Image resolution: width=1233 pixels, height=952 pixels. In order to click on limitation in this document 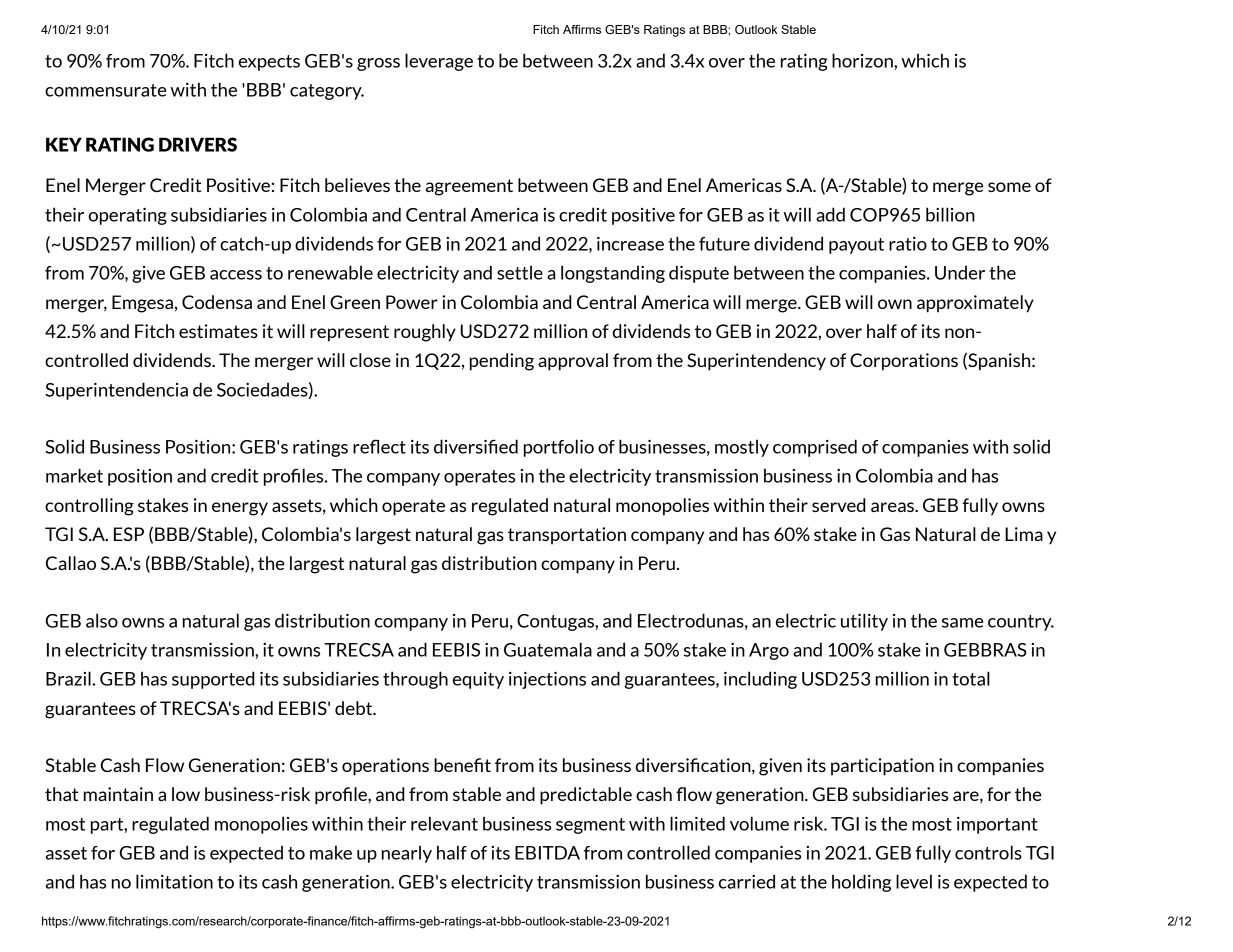, I will do `click(174, 881)`.
